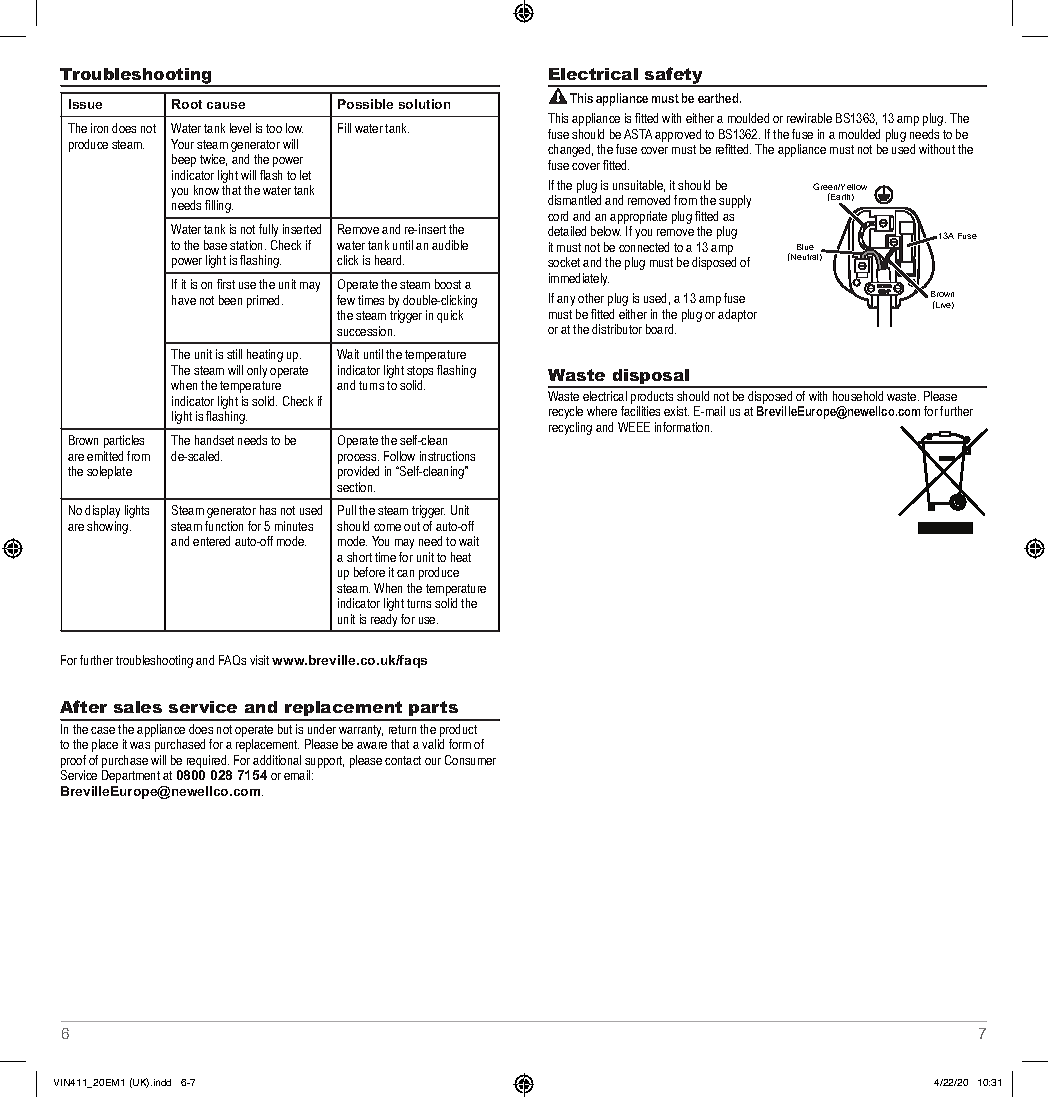 Image resolution: width=1048 pixels, height=1097 pixels. What do you see at coordinates (674, 76) in the image?
I see `safety` at bounding box center [674, 76].
